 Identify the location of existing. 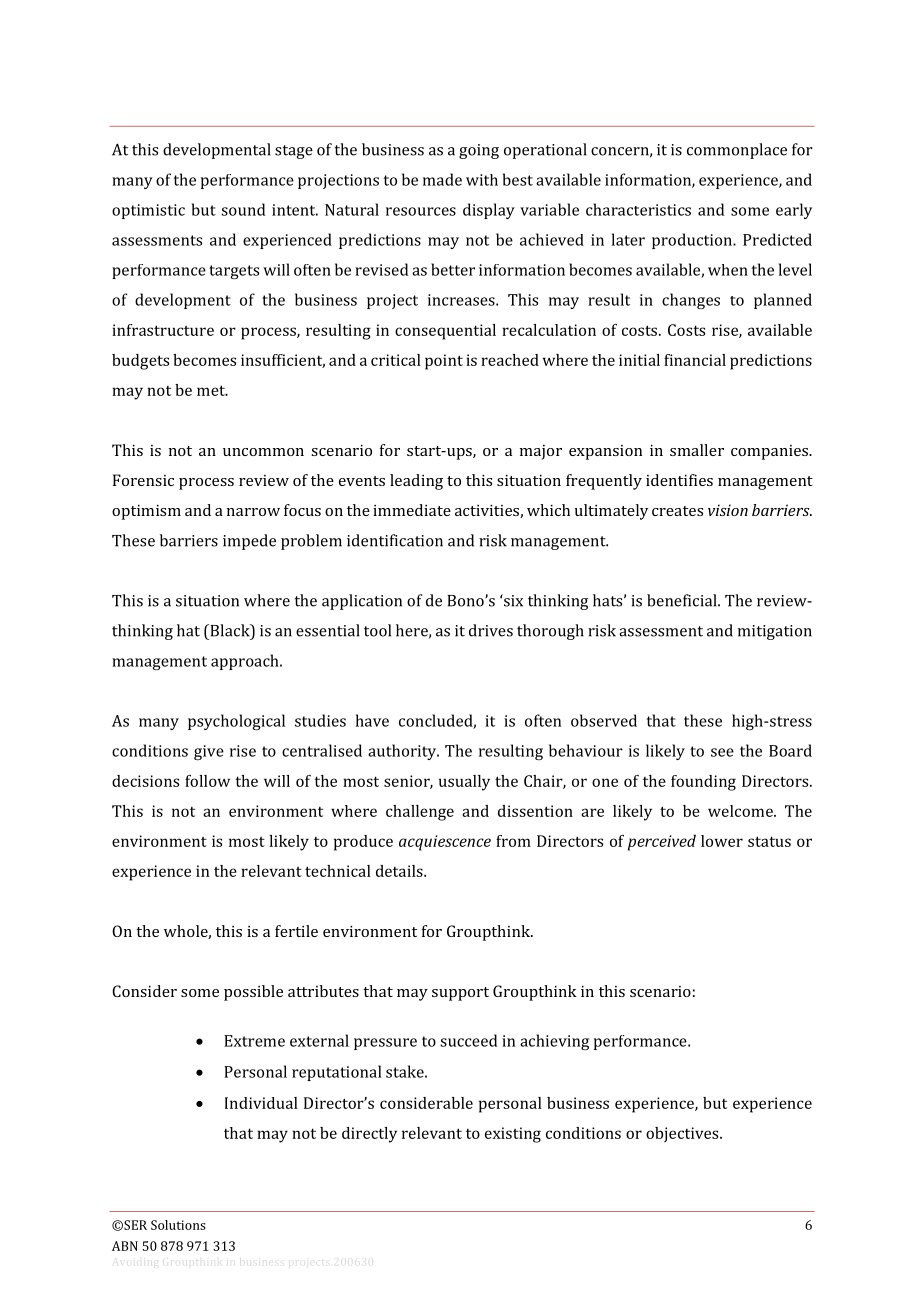
(513, 1135).
